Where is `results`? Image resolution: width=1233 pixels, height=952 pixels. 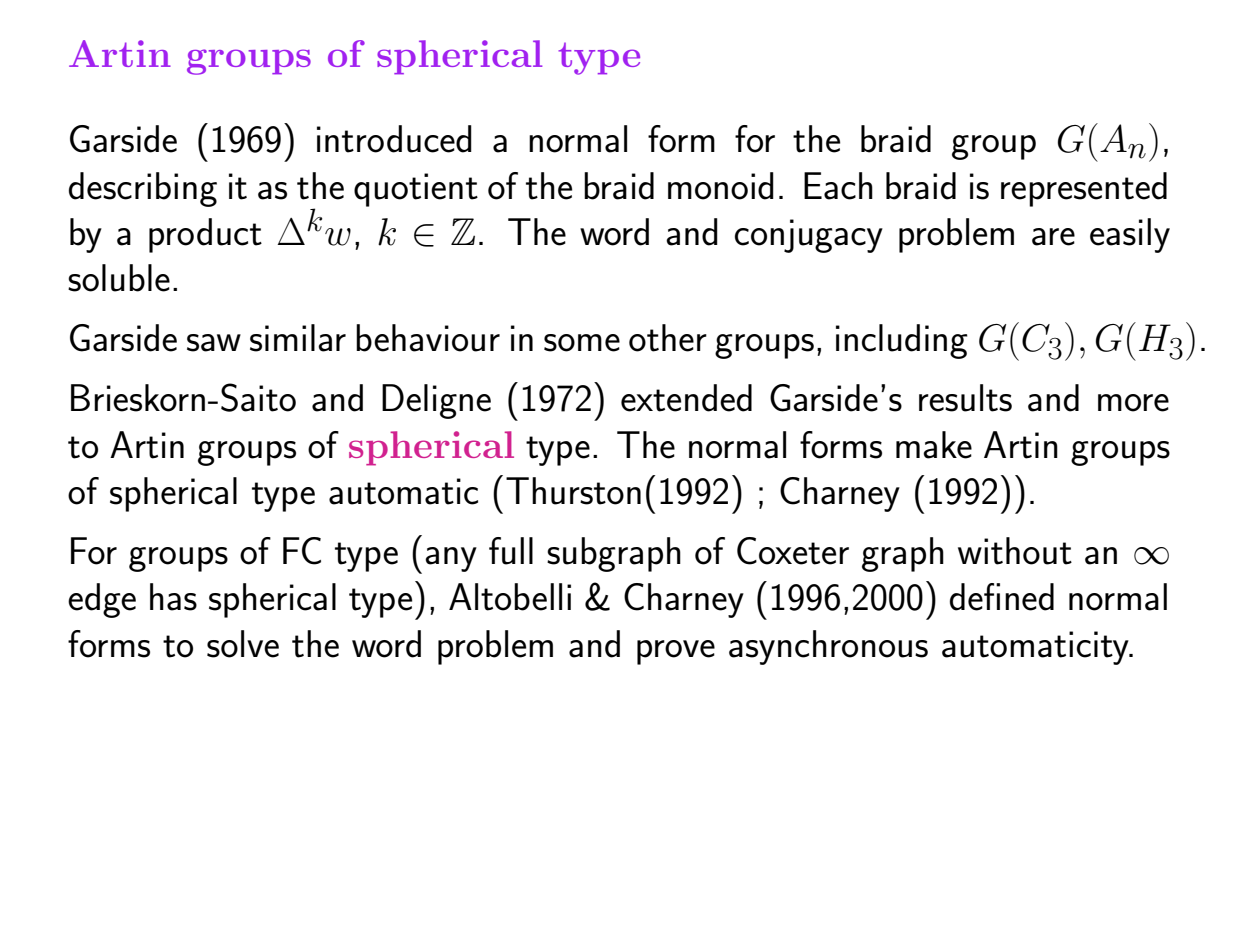
results is located at coordinates (965, 398).
